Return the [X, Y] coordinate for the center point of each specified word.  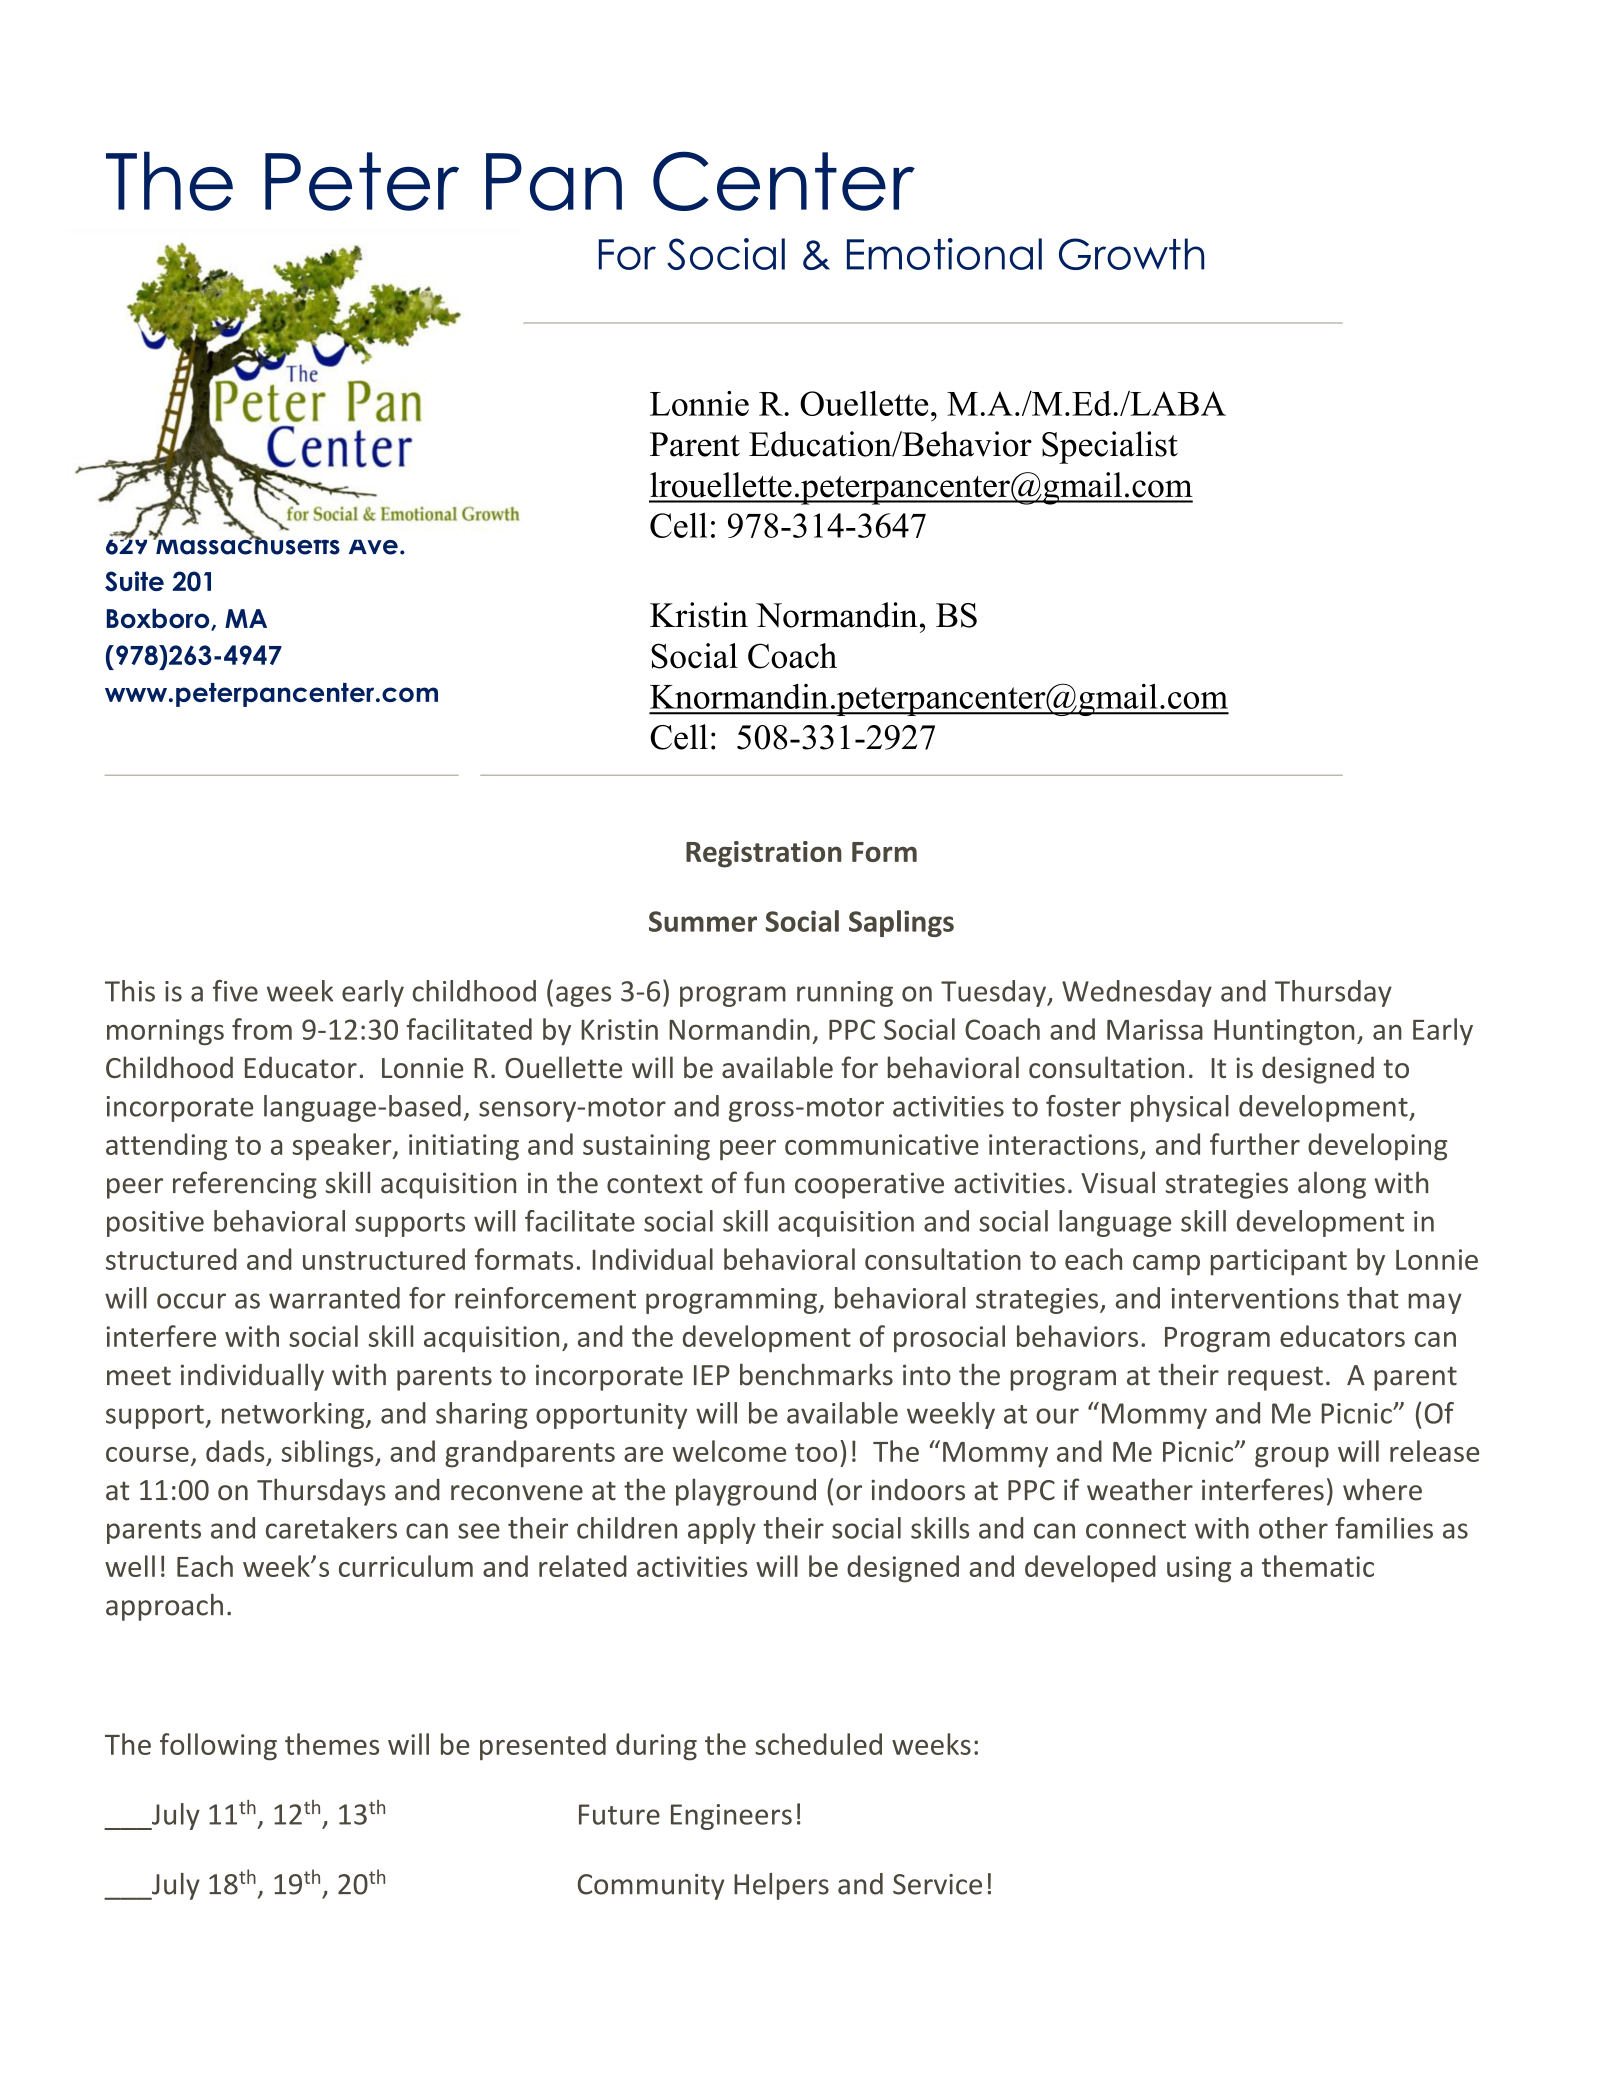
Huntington [1284, 1032]
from [262, 1029]
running [845, 994]
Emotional [944, 254]
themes [332, 1744]
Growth [1131, 254]
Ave [373, 547]
